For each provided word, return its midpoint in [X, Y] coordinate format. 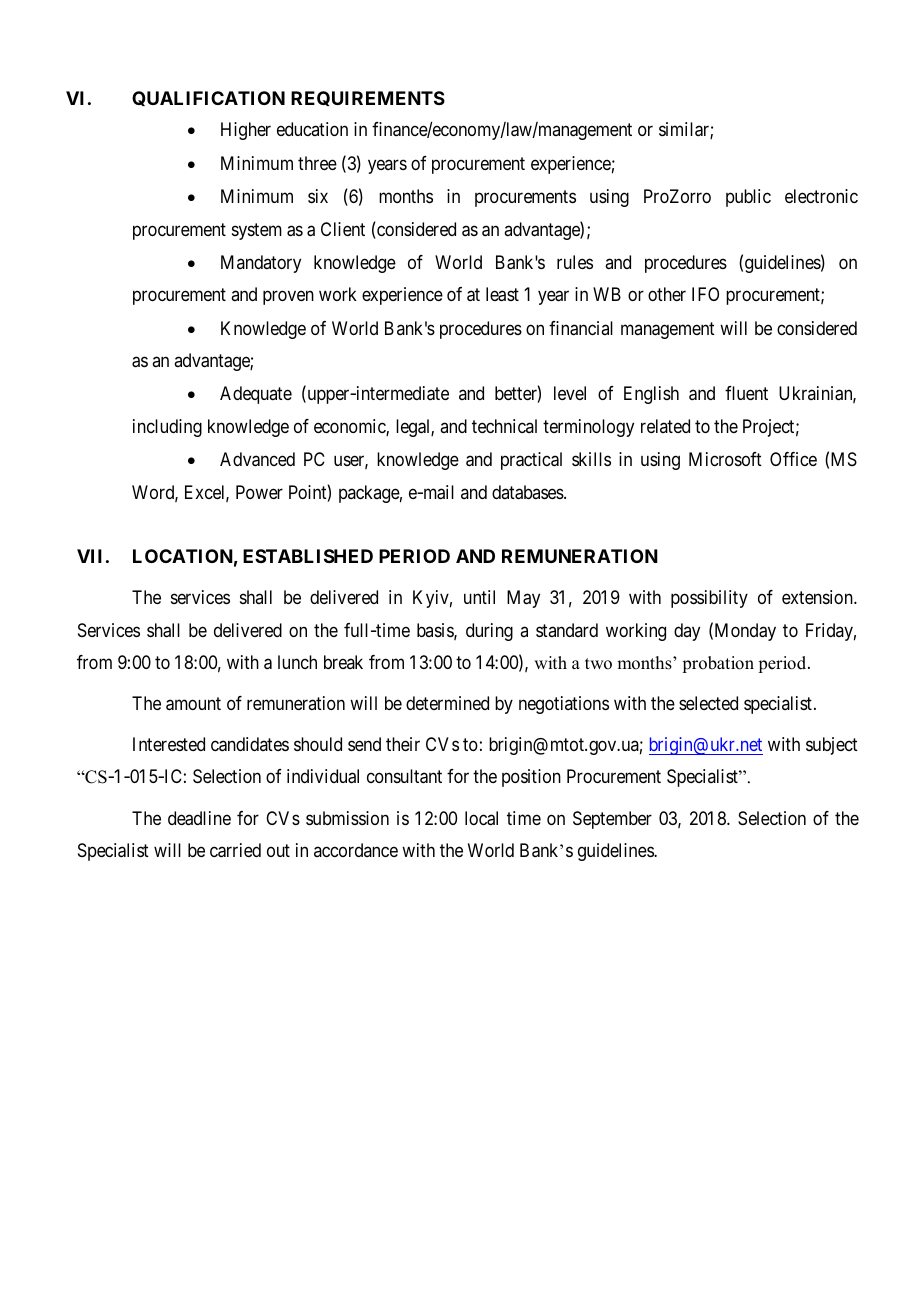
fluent [746, 393]
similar [685, 130]
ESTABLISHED [308, 556]
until [479, 597]
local [481, 818]
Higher [246, 131]
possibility [709, 599]
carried [235, 850]
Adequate [256, 395]
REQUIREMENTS [368, 98]
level [570, 393]
